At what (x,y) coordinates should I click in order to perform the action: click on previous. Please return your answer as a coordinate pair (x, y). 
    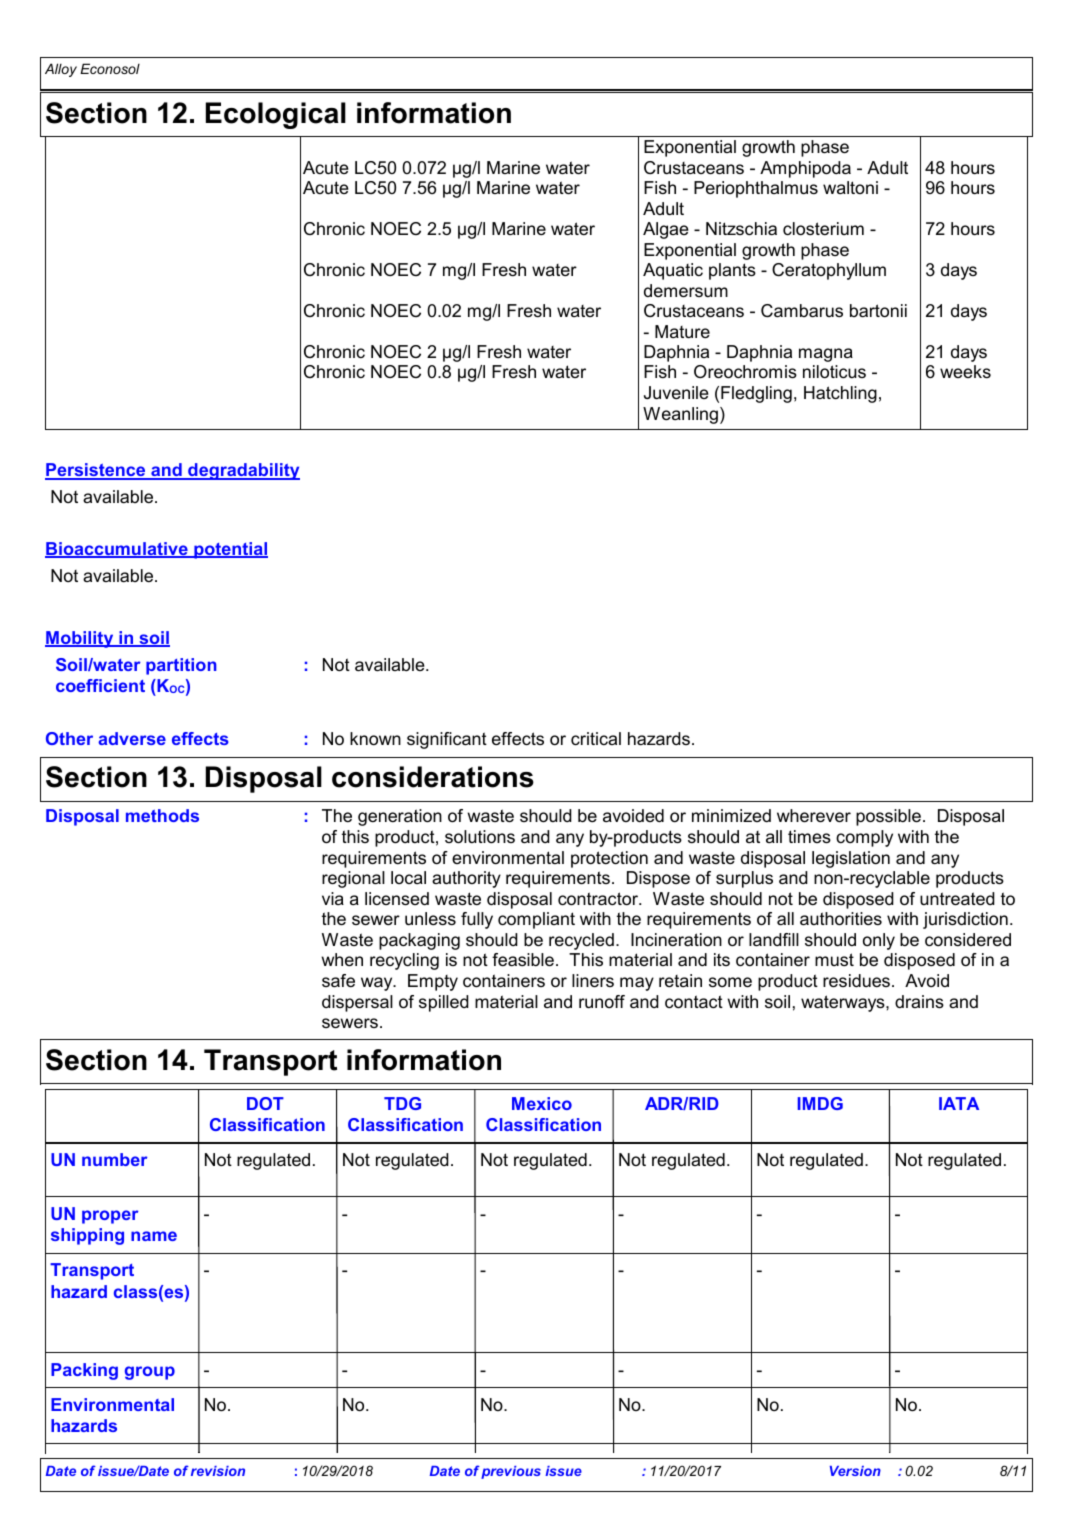
    Looking at the image, I should click on (511, 1472).
